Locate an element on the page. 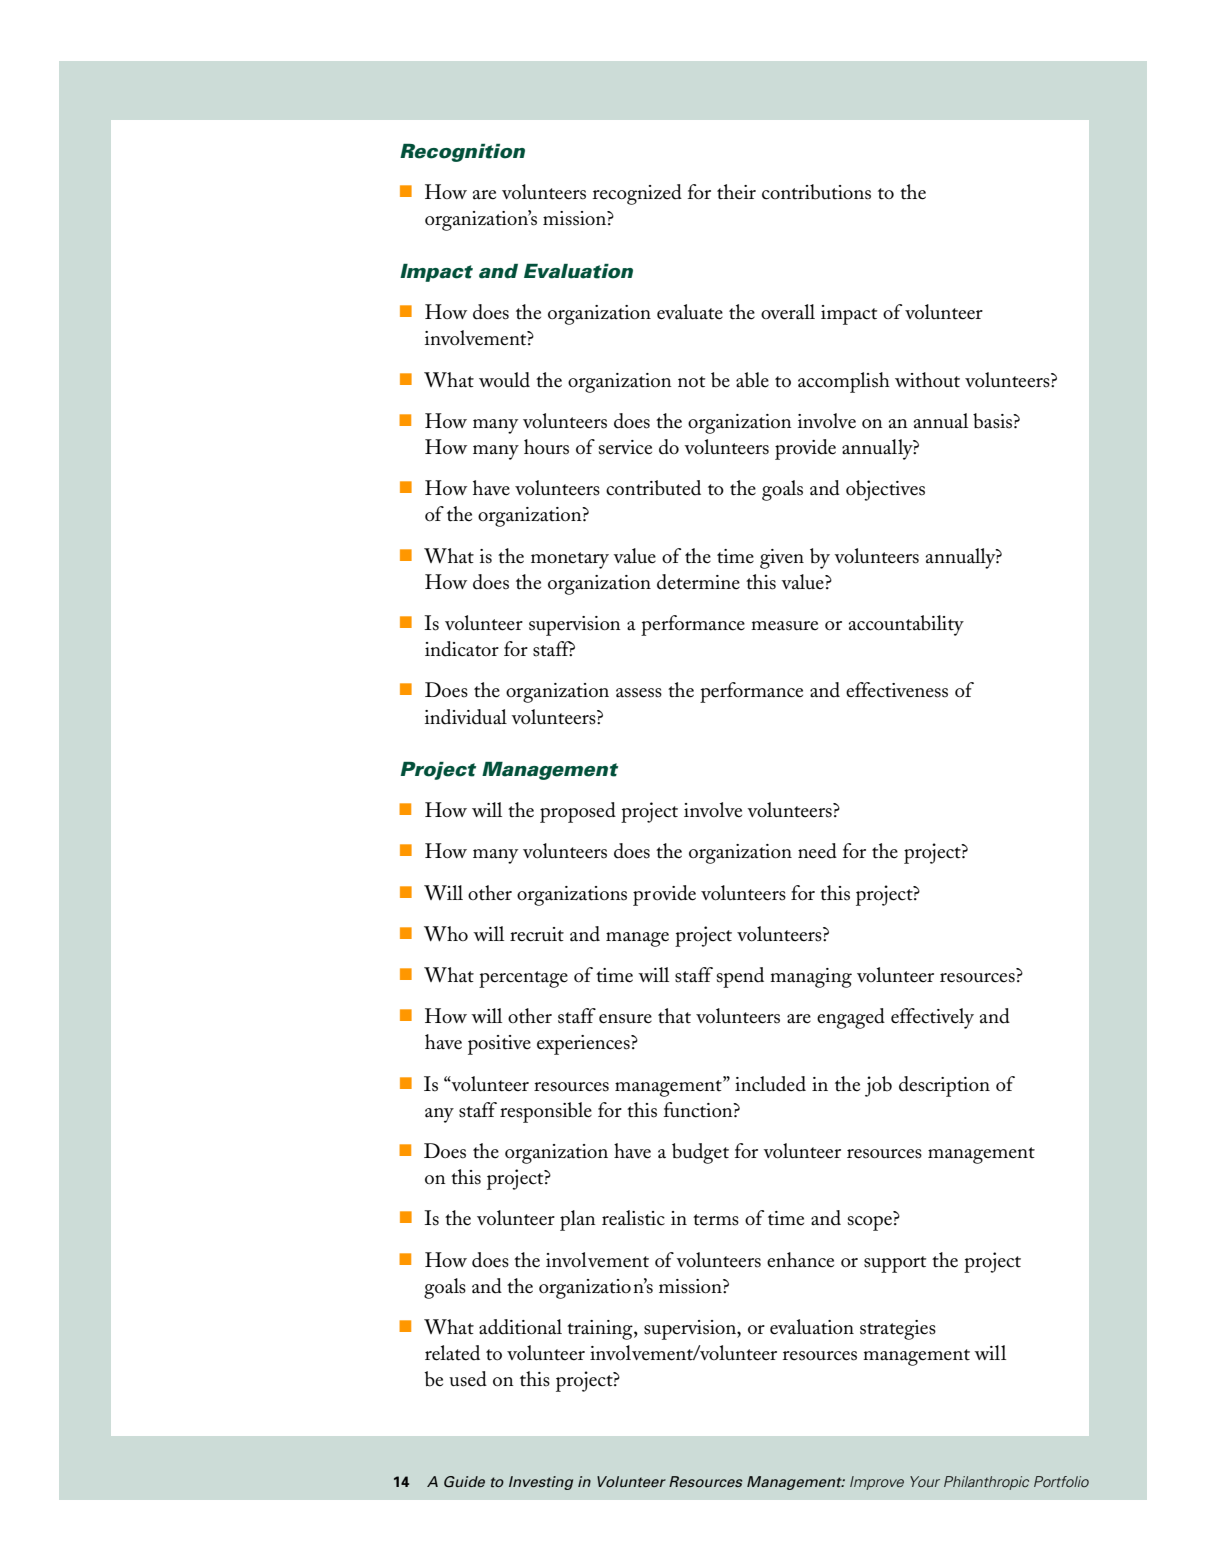 This image has width=1206, height=1561. Recognition is located at coordinates (462, 153).
